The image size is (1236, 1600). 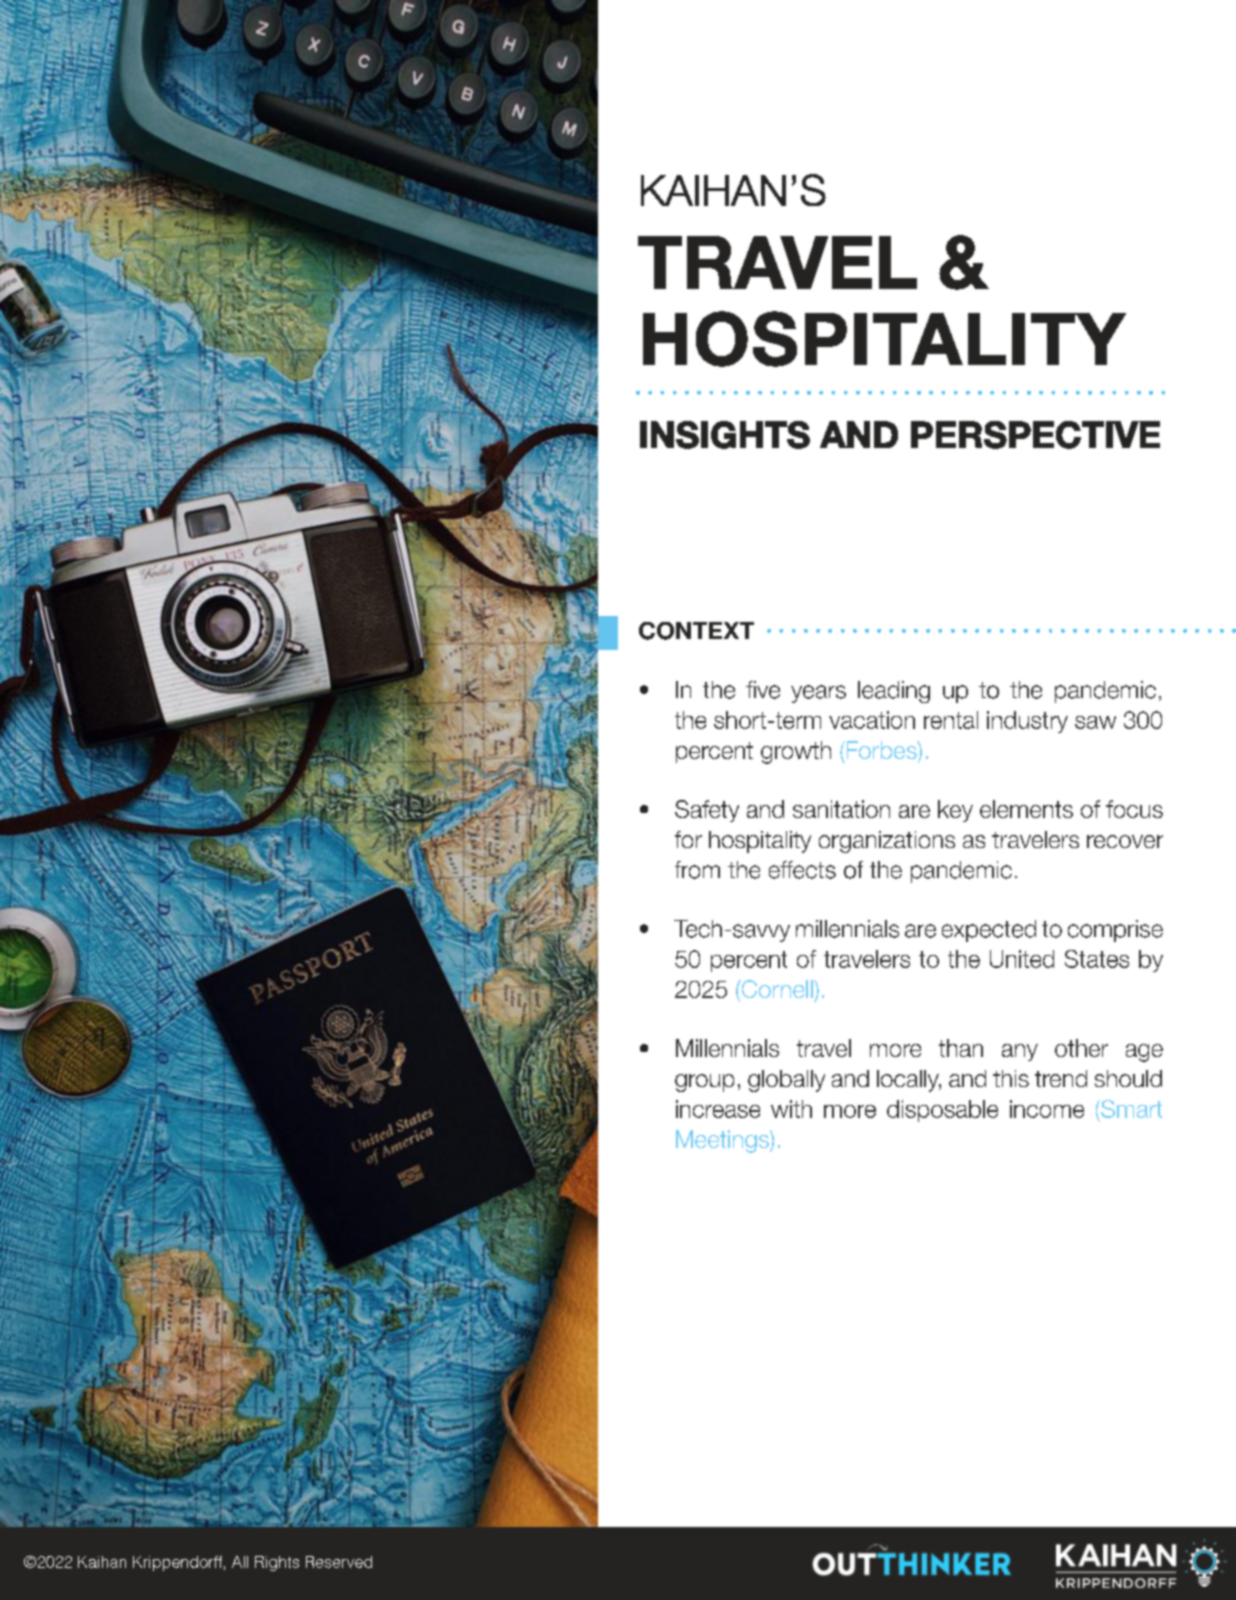 What do you see at coordinates (277, 1563) in the screenshot?
I see `Rights` at bounding box center [277, 1563].
